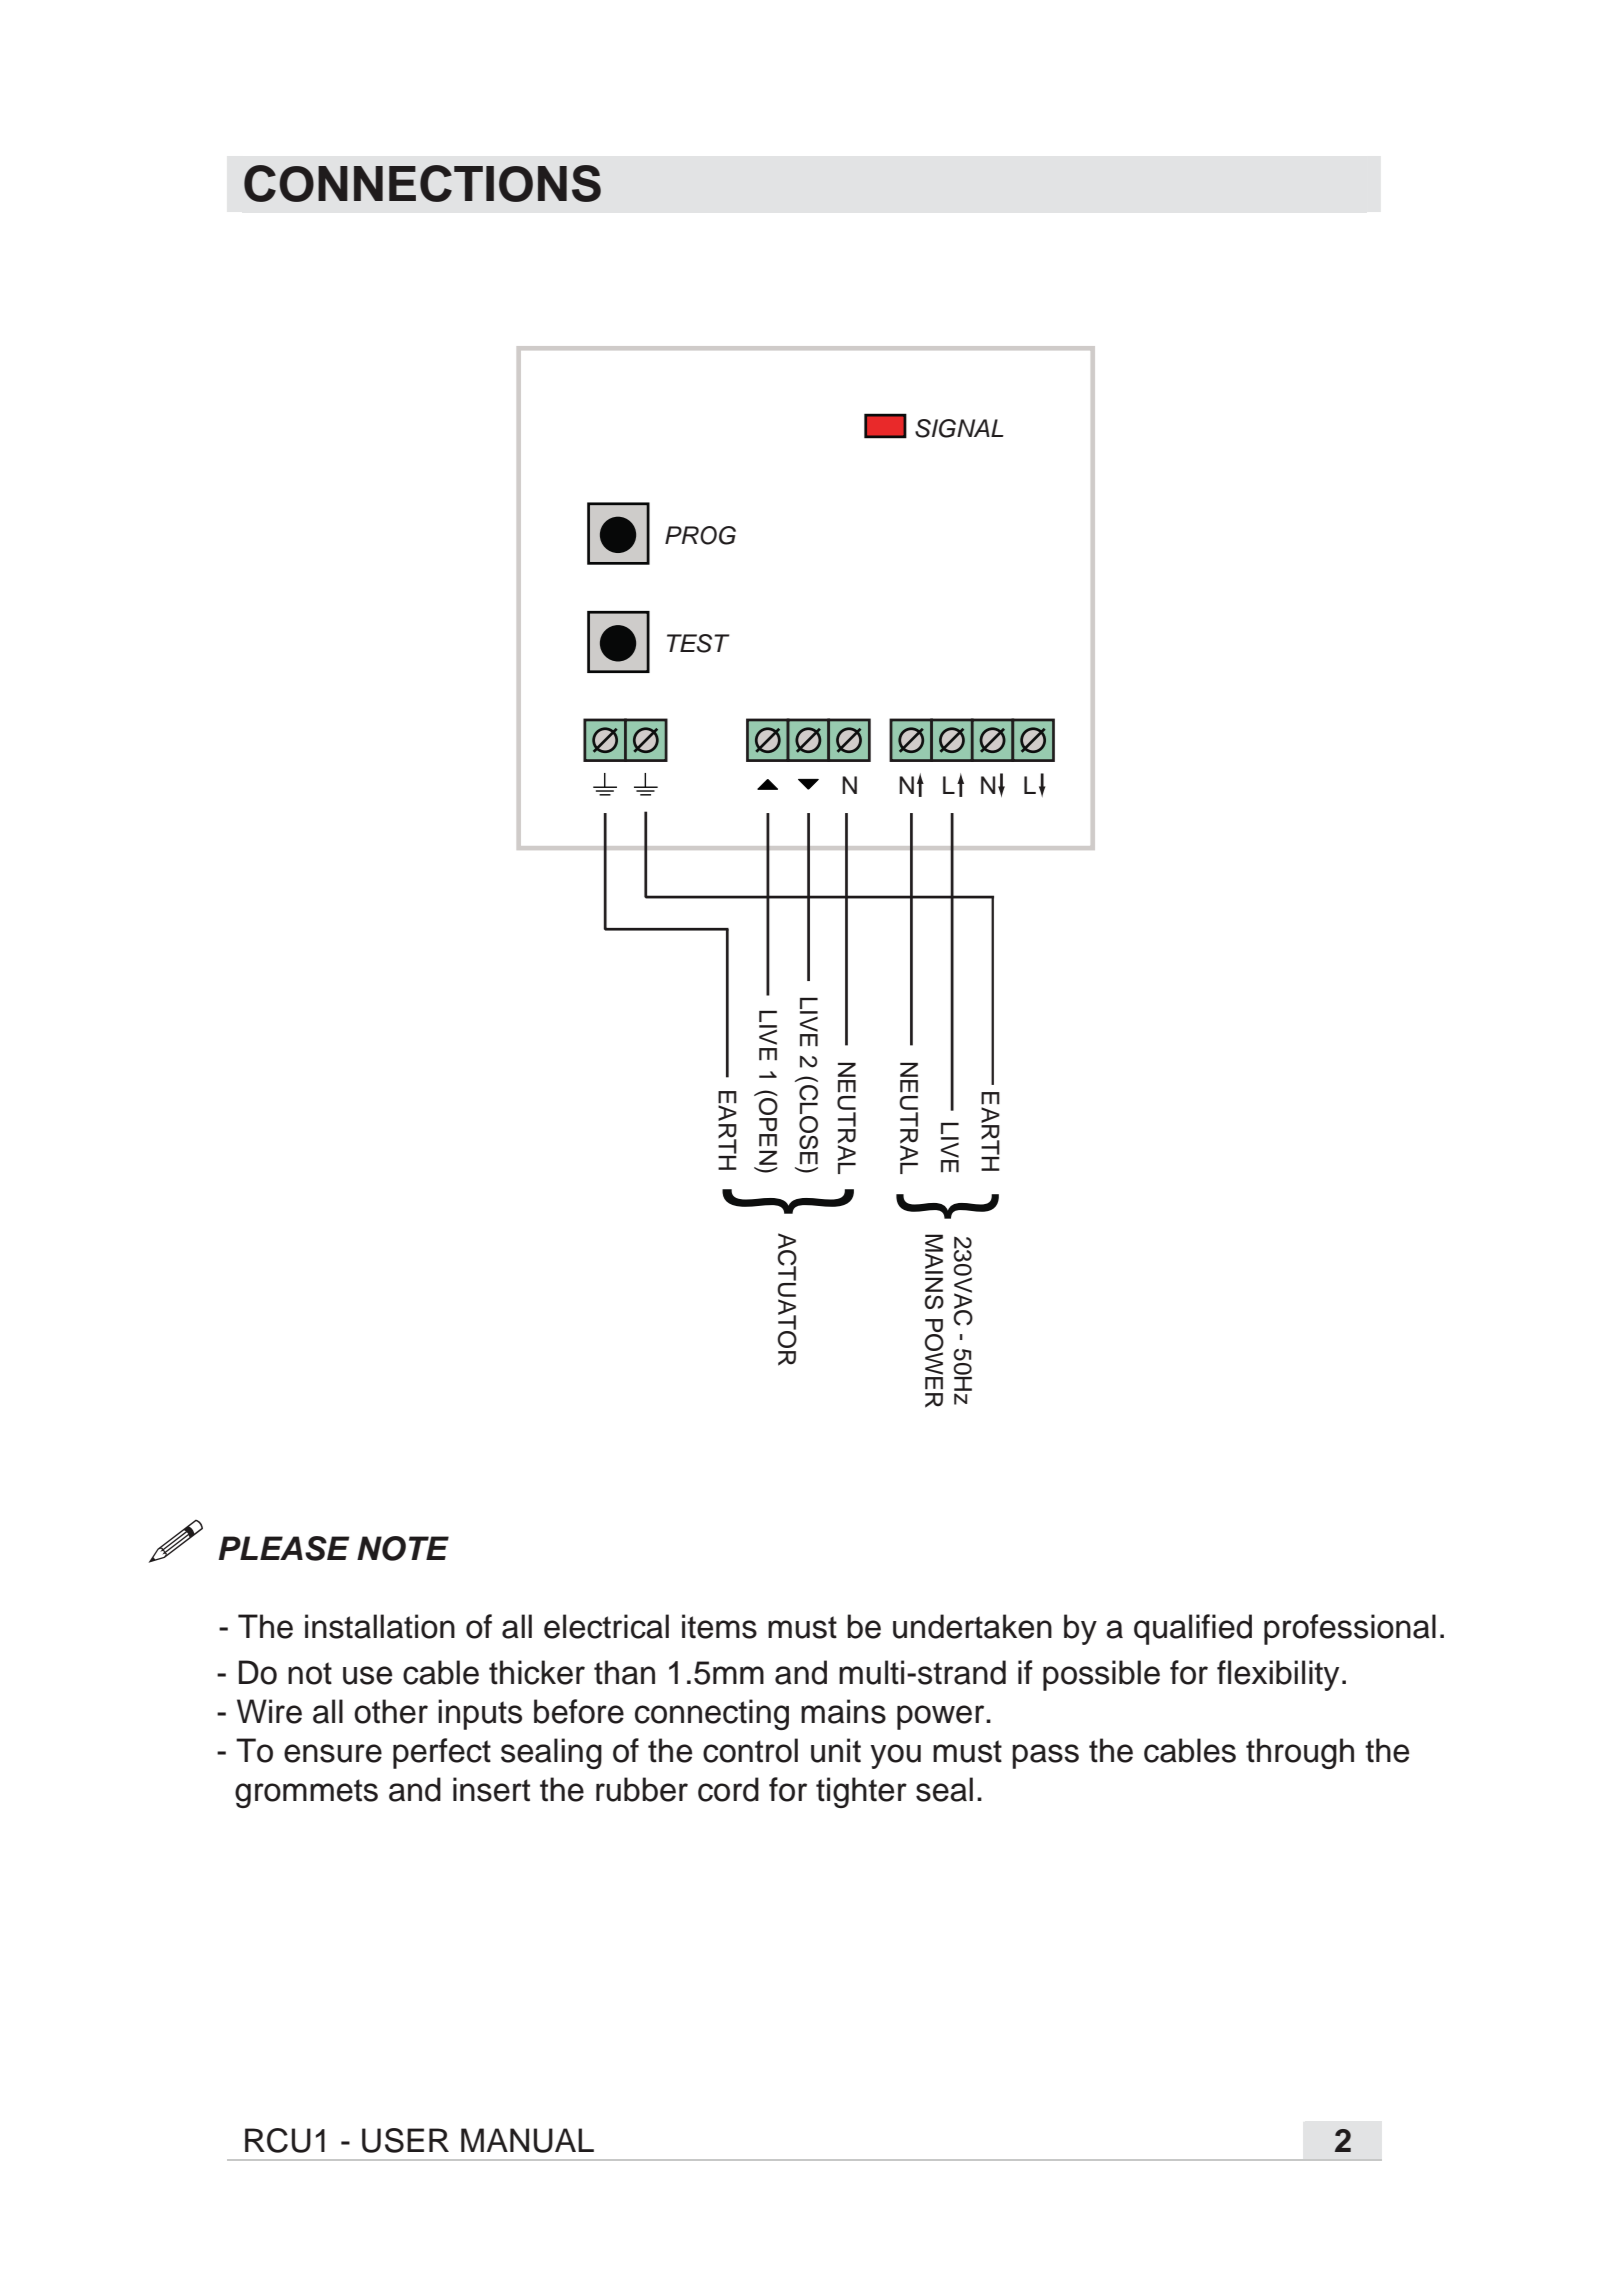  Describe the element at coordinates (380, 1626) in the screenshot. I see `installation` at that location.
